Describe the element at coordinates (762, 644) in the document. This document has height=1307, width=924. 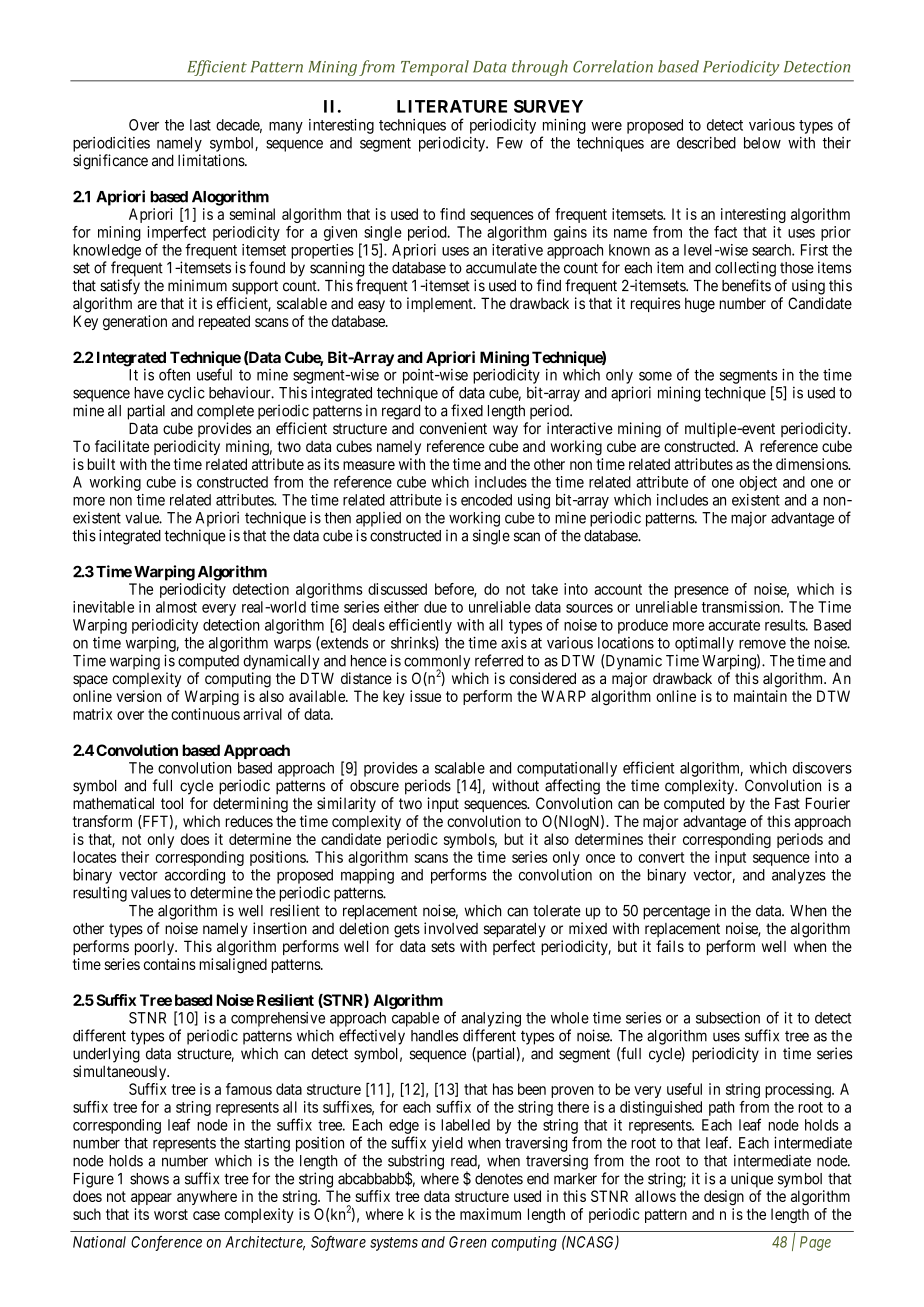
I see `remove` at that location.
